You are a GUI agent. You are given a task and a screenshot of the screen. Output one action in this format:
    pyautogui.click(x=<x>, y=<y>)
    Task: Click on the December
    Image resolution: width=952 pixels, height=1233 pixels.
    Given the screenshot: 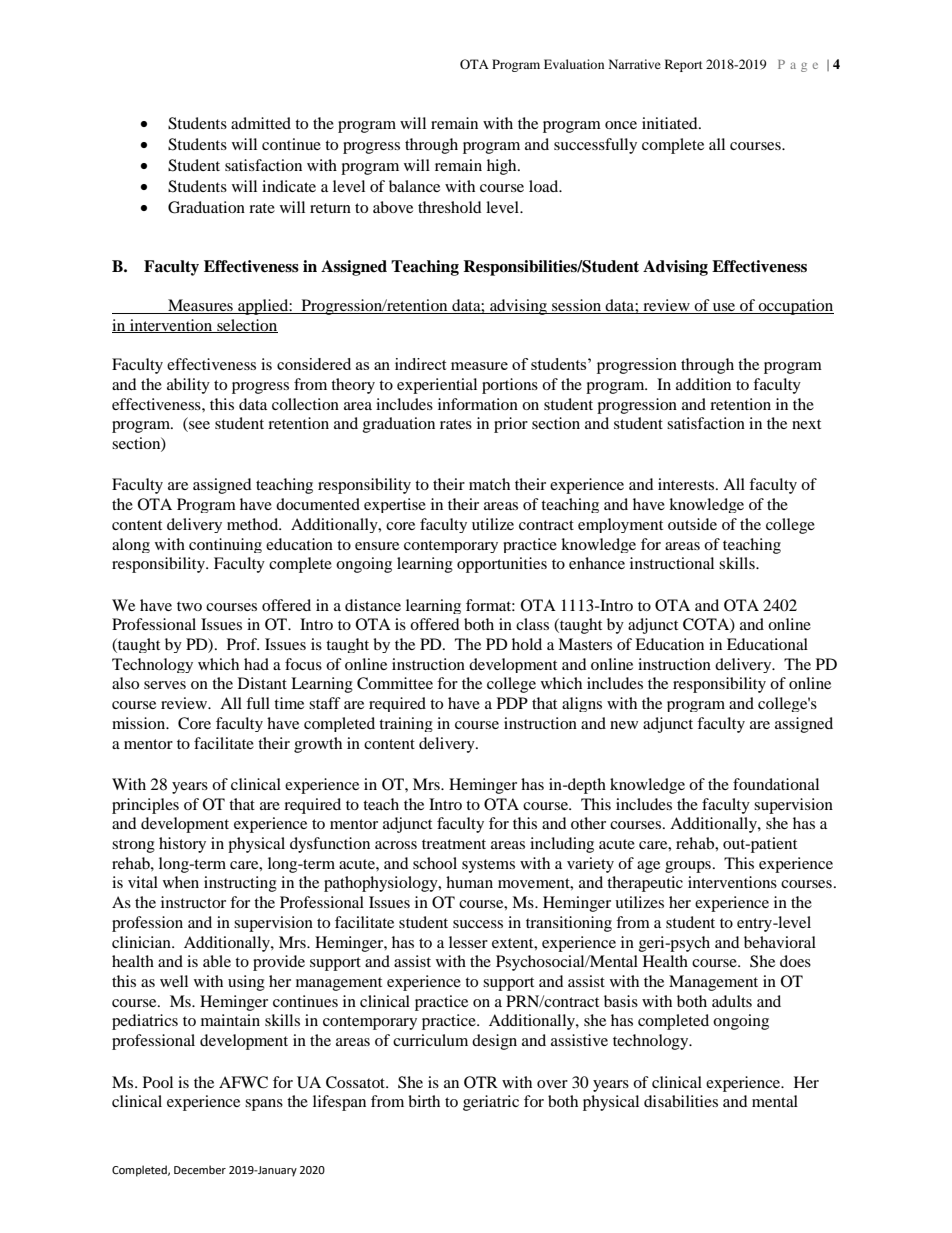 What is the action you would take?
    pyautogui.click(x=200, y=1170)
